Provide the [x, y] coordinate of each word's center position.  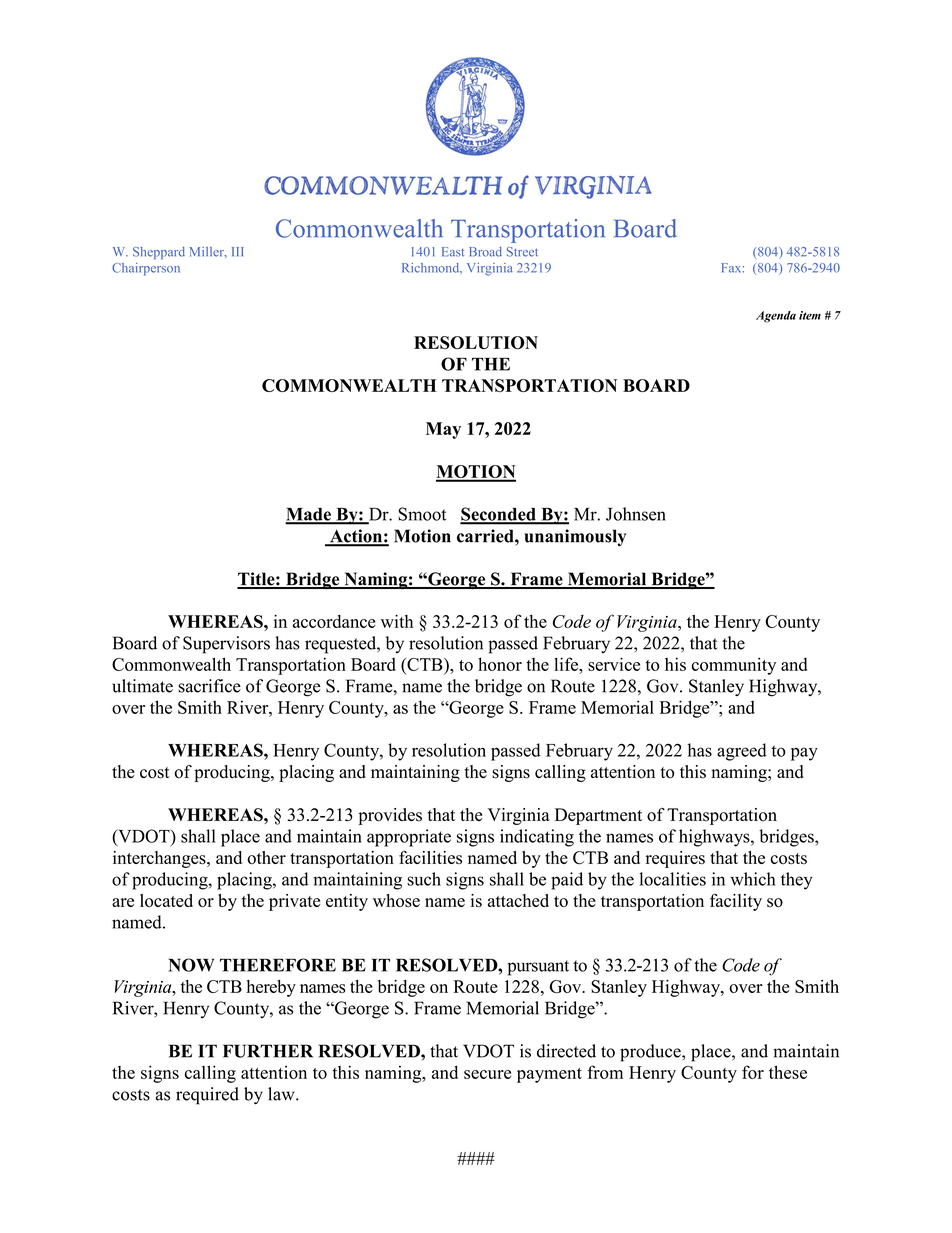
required [207, 1096]
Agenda [776, 317]
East [453, 252]
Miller [208, 252]
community [734, 666]
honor [500, 664]
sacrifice [209, 686]
